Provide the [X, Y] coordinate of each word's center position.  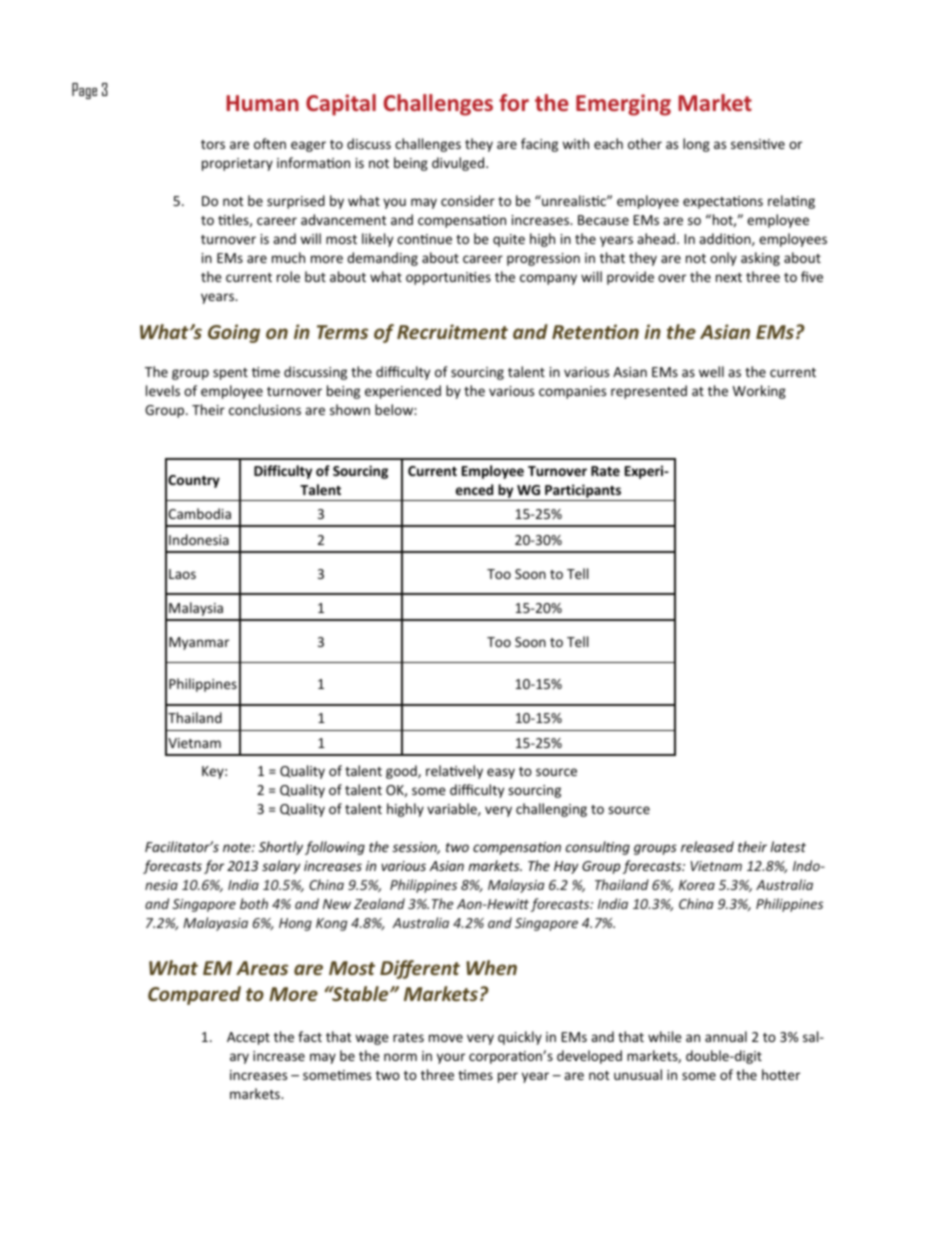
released [707, 846]
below [395, 409]
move [446, 1038]
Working [759, 392]
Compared [194, 995]
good [402, 772]
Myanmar [199, 643]
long [696, 145]
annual [726, 1036]
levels [163, 390]
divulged [459, 164]
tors [213, 144]
